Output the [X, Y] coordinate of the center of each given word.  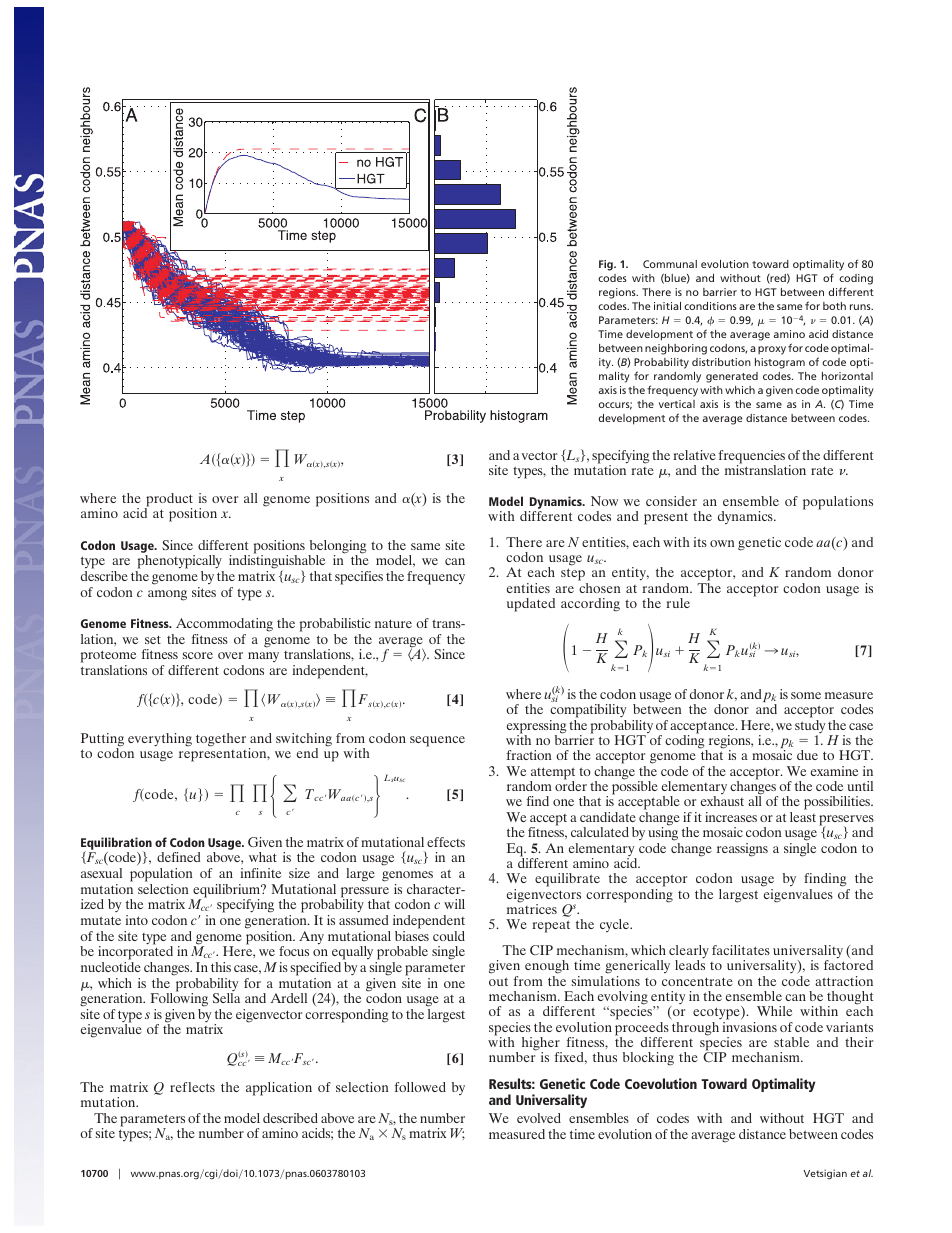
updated [531, 605]
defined [179, 857]
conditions [710, 306]
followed [420, 1087]
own [722, 543]
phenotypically [179, 563]
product [168, 501]
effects [446, 842]
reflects [192, 1087]
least [803, 817]
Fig [607, 265]
